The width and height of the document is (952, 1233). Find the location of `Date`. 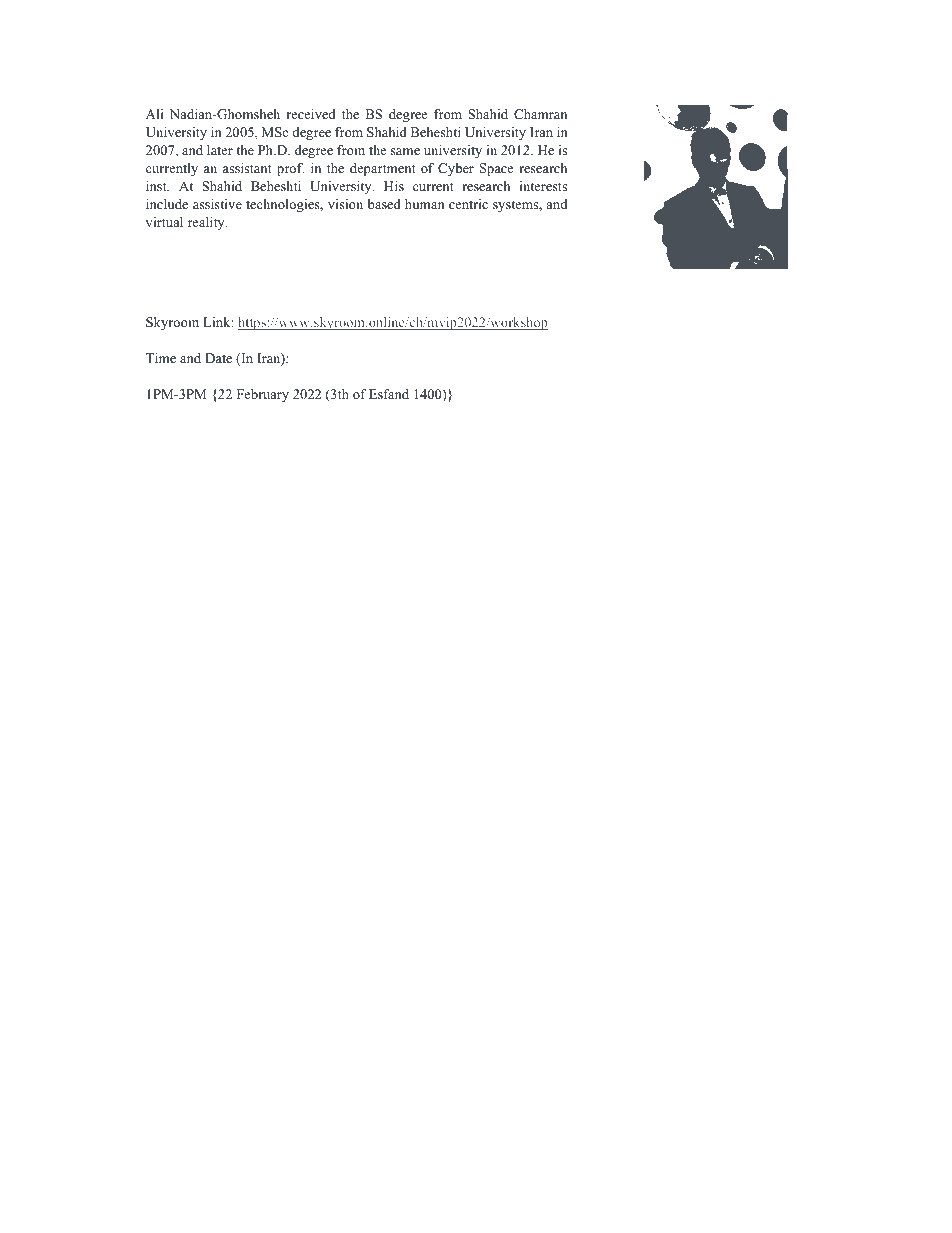

Date is located at coordinates (218, 358).
